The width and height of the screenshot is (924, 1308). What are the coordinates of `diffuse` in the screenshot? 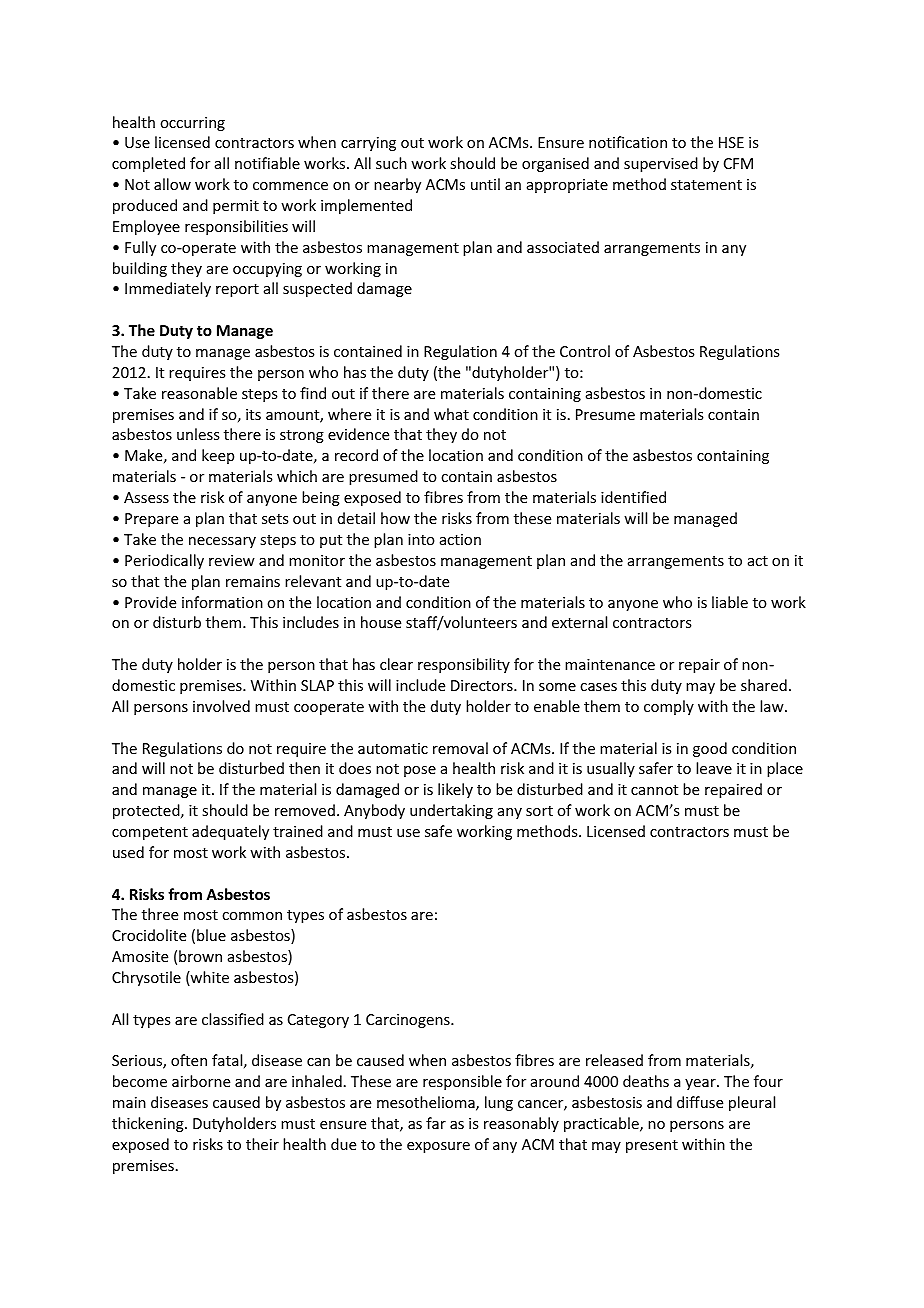 It's located at (700, 1102).
